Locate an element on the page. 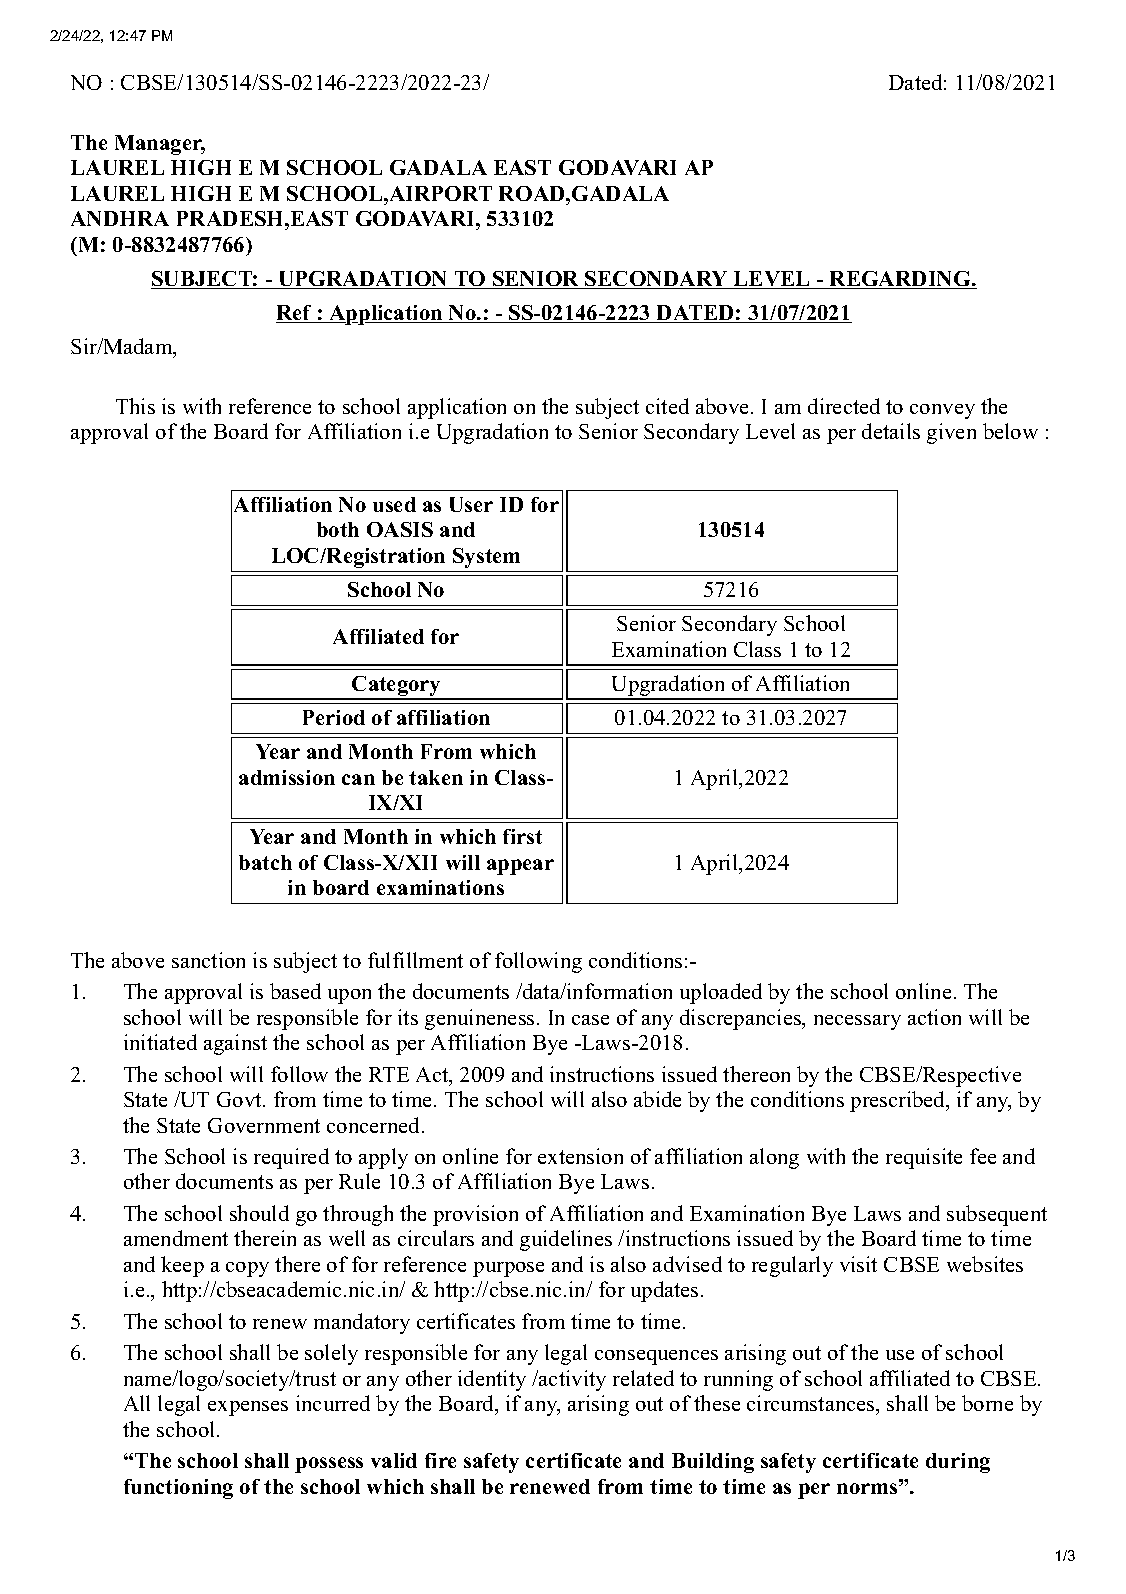  ANDHRA is located at coordinates (120, 218).
